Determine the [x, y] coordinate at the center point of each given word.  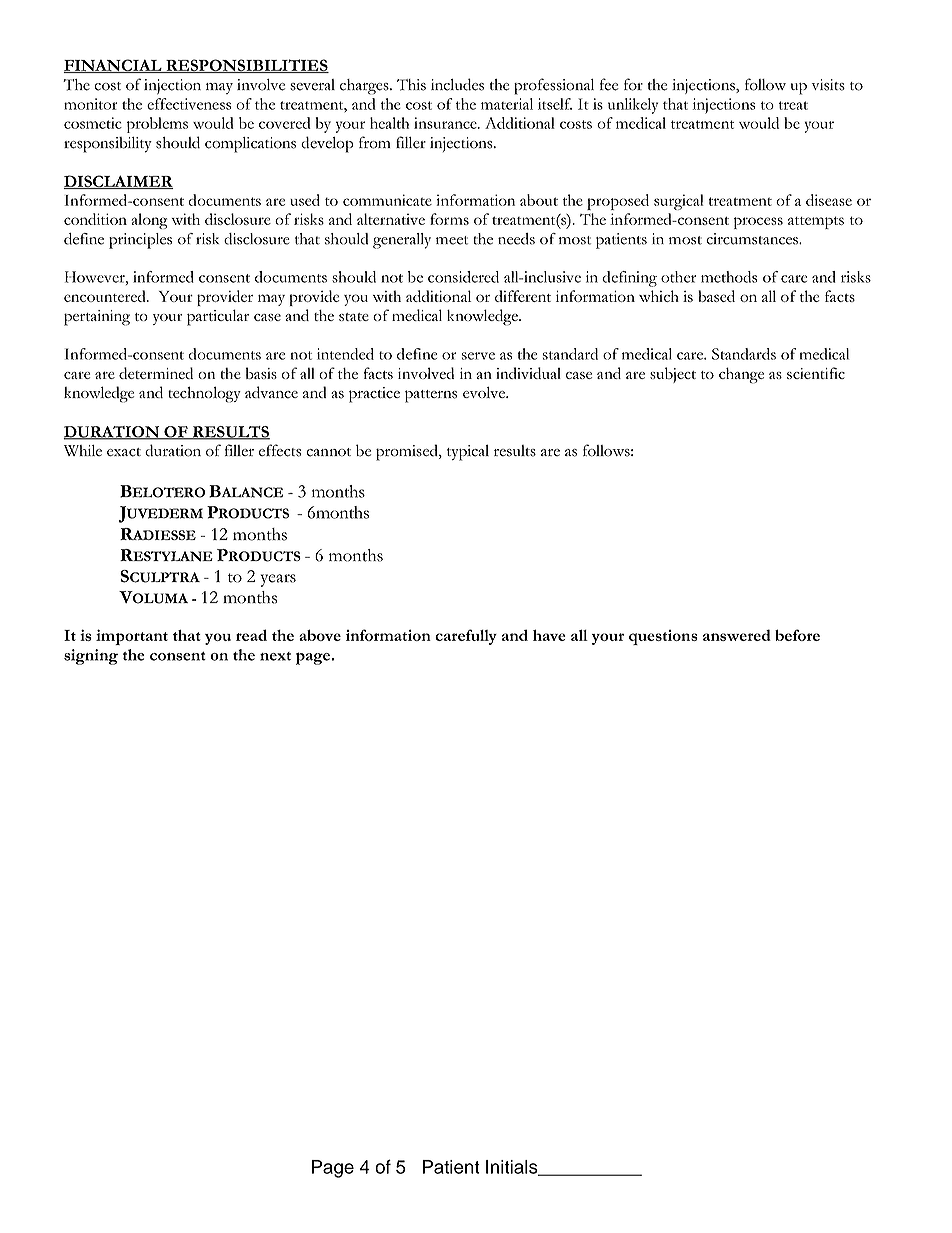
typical [468, 453]
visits [828, 85]
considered [463, 277]
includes [457, 84]
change [741, 375]
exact [124, 452]
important [132, 637]
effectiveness [189, 104]
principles [140, 241]
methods [729, 277]
